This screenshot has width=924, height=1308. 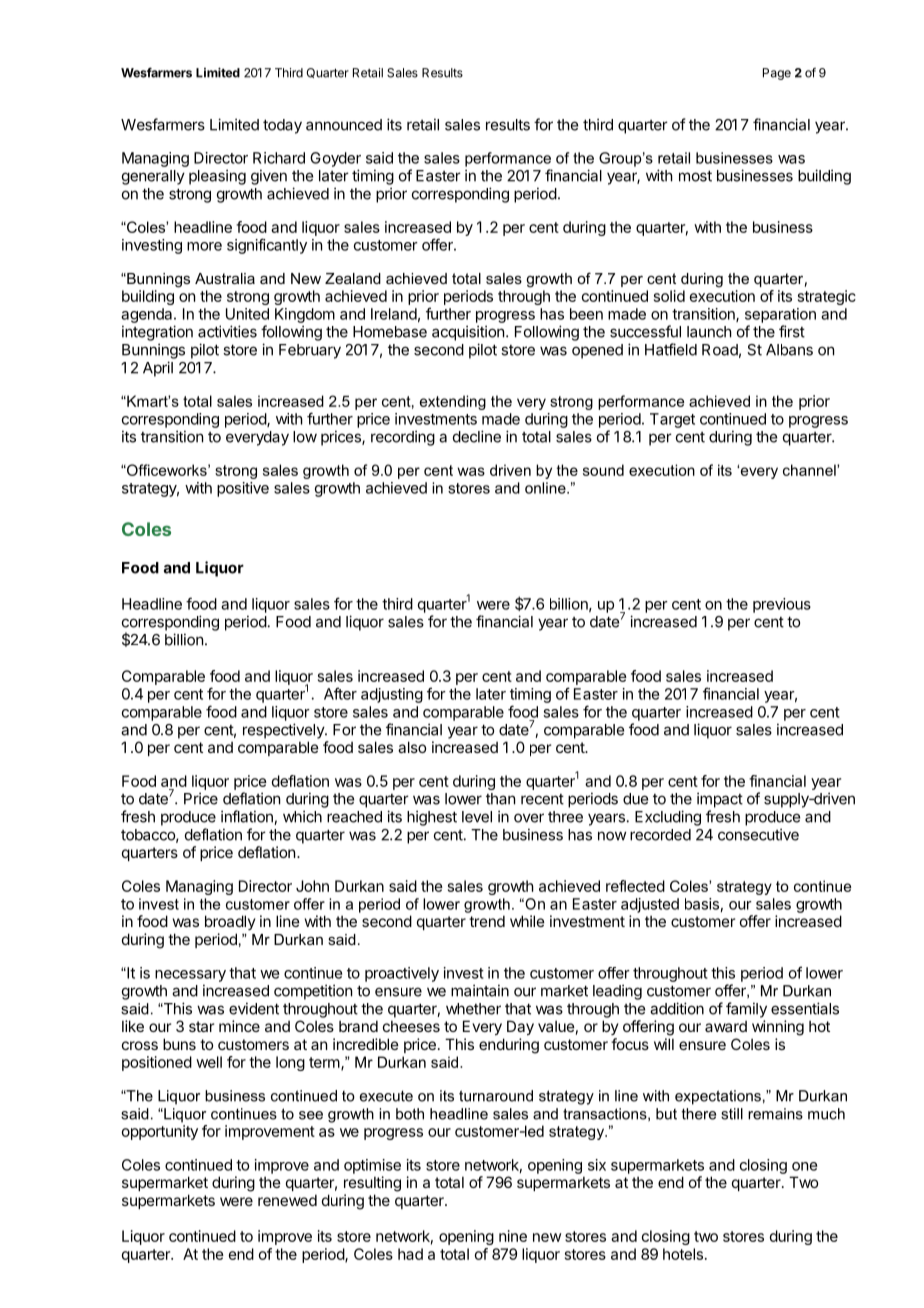 What do you see at coordinates (344, 125) in the screenshot?
I see `announced` at bounding box center [344, 125].
